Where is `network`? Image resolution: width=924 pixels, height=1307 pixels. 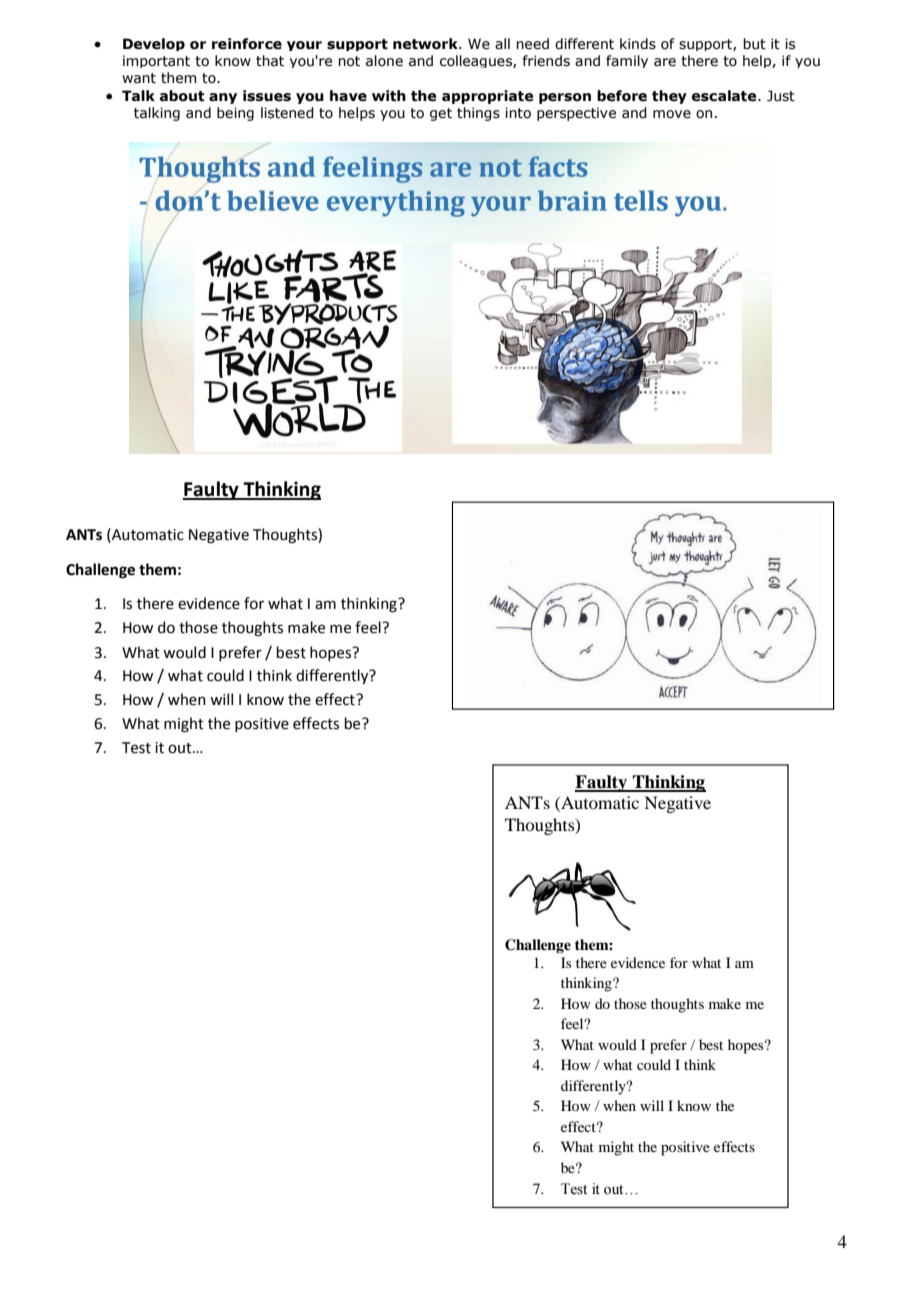 network is located at coordinates (426, 44).
